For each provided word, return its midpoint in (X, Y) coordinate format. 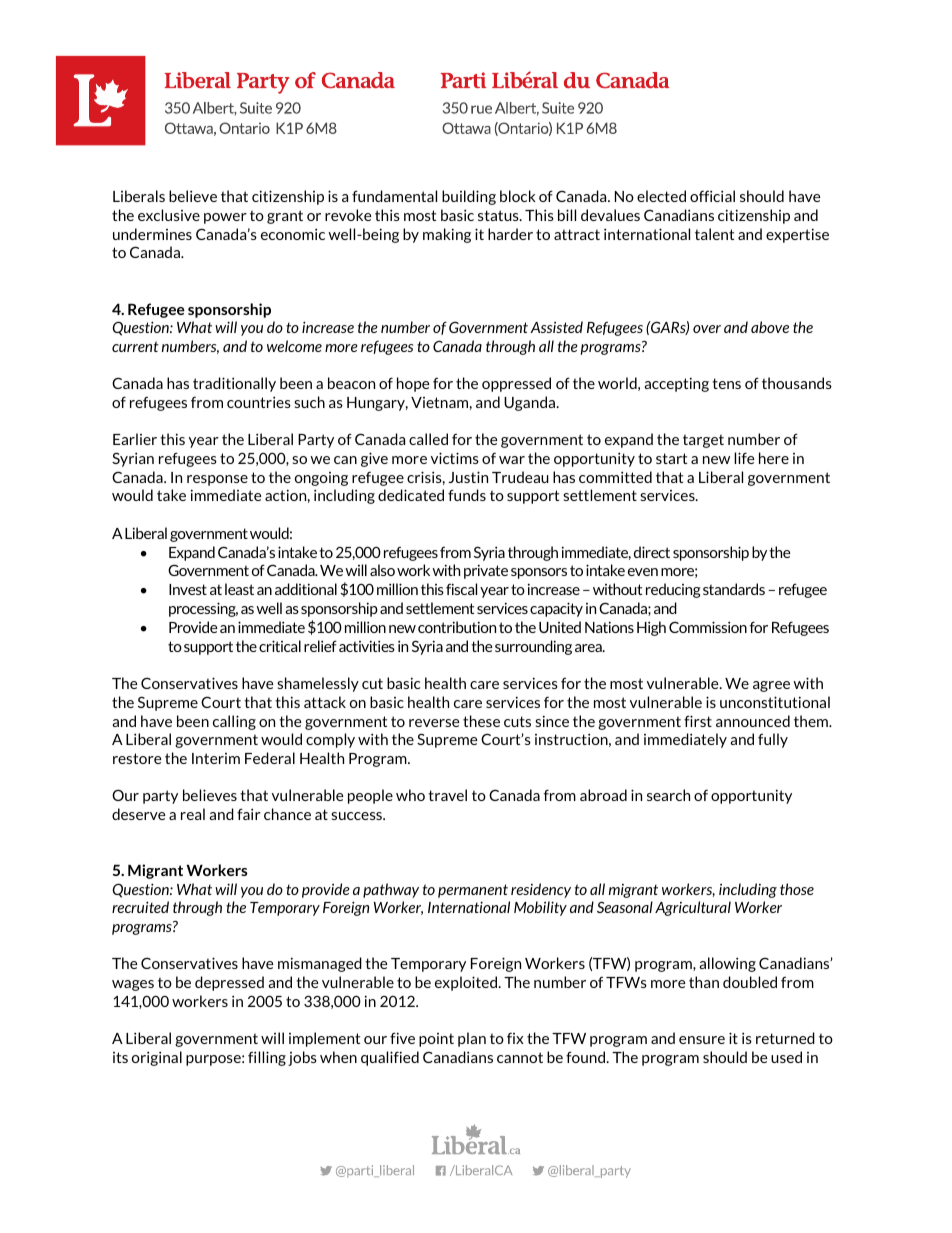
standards (734, 589)
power (225, 218)
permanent (473, 891)
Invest (188, 589)
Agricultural (693, 908)
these (481, 721)
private (486, 571)
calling (234, 722)
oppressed (516, 384)
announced (753, 721)
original (157, 1058)
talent (714, 234)
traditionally (234, 384)
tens (726, 383)
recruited (140, 907)
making (447, 235)
